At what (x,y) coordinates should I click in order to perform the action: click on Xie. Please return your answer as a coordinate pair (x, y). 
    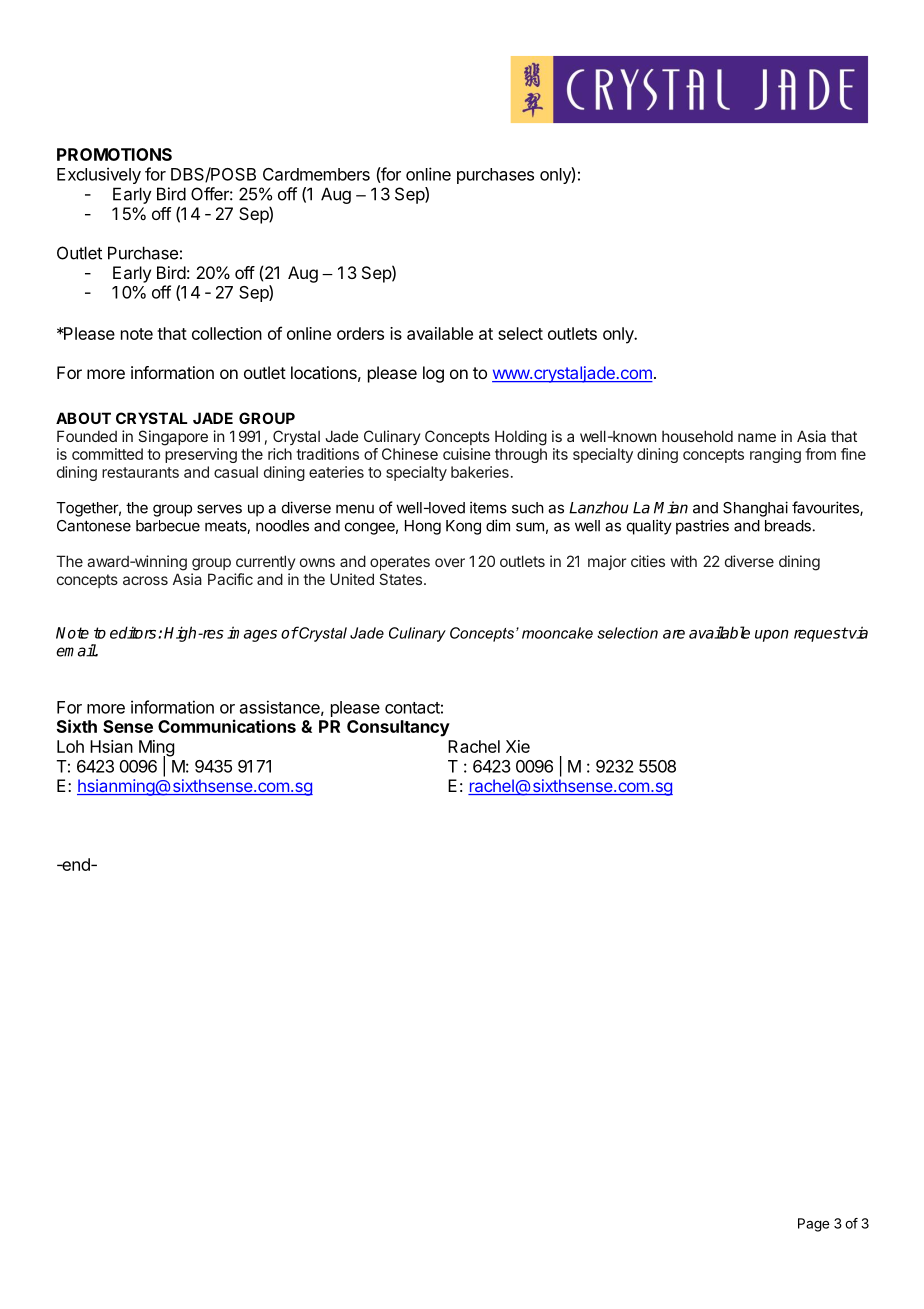
    Looking at the image, I should click on (518, 746).
